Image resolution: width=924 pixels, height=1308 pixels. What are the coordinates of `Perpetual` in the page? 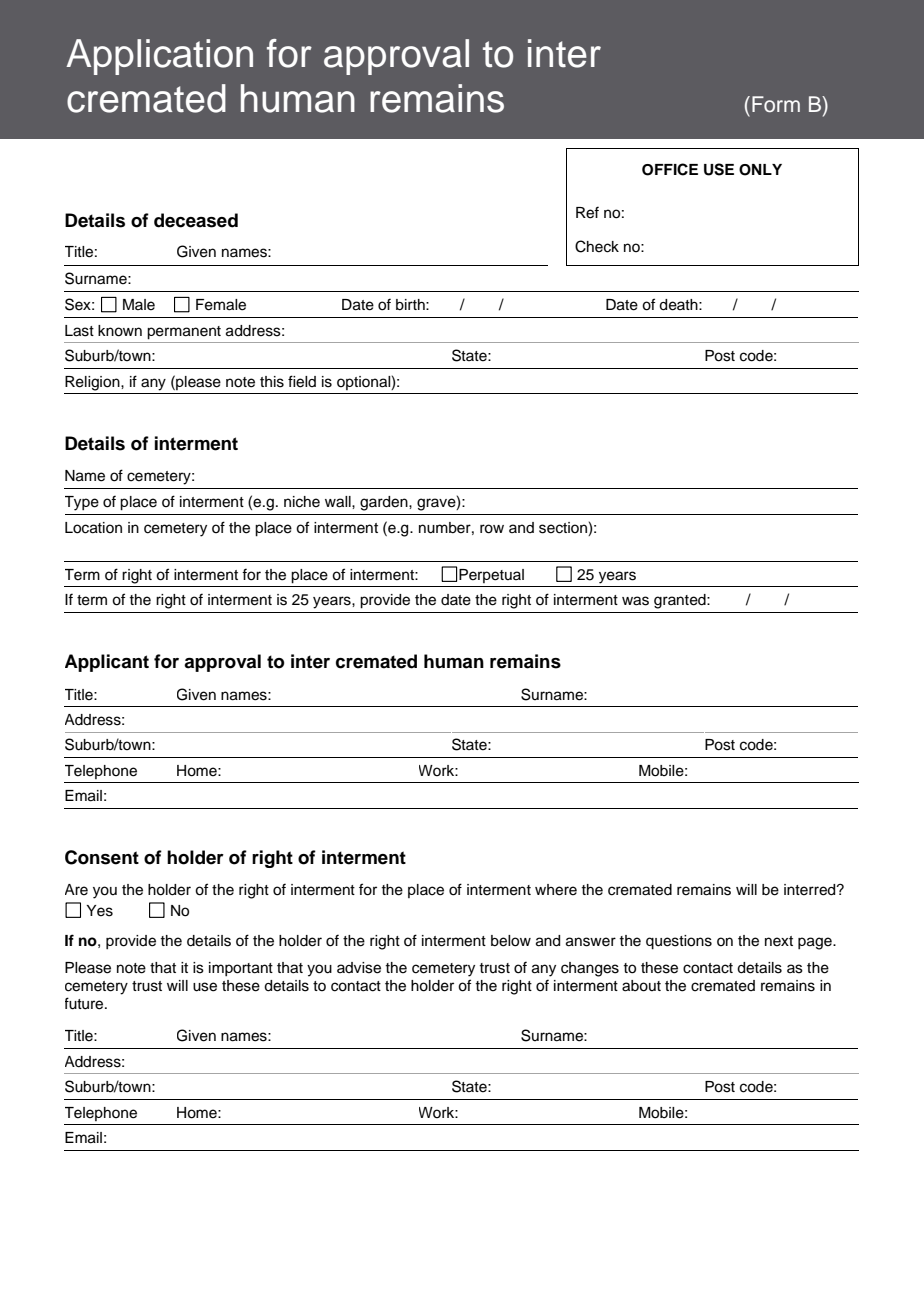 It's located at (491, 576).
